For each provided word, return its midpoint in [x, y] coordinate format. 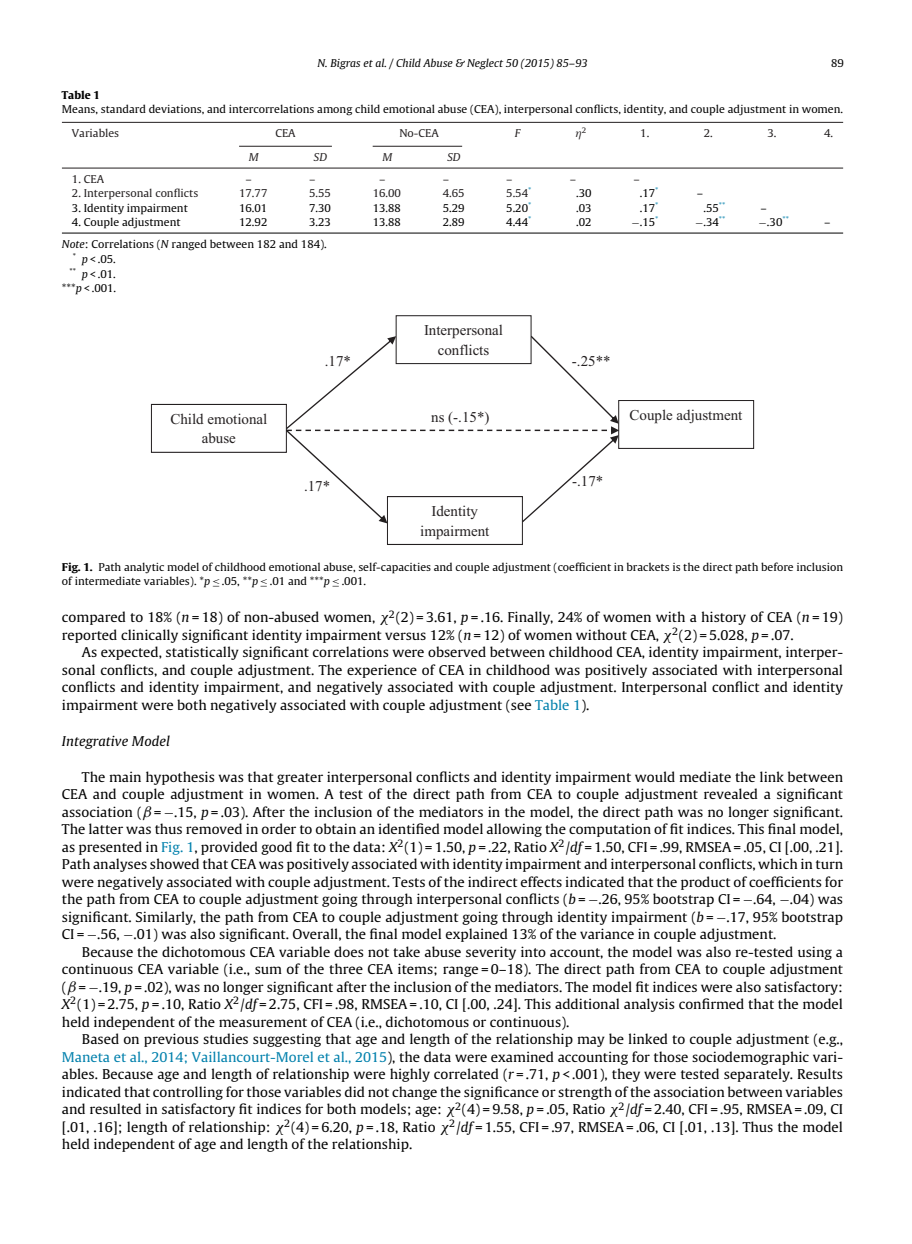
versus [405, 636]
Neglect [485, 64]
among [335, 111]
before [777, 566]
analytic [144, 568]
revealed [730, 793]
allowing [514, 830]
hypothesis [180, 778]
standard [123, 108]
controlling [188, 1093]
